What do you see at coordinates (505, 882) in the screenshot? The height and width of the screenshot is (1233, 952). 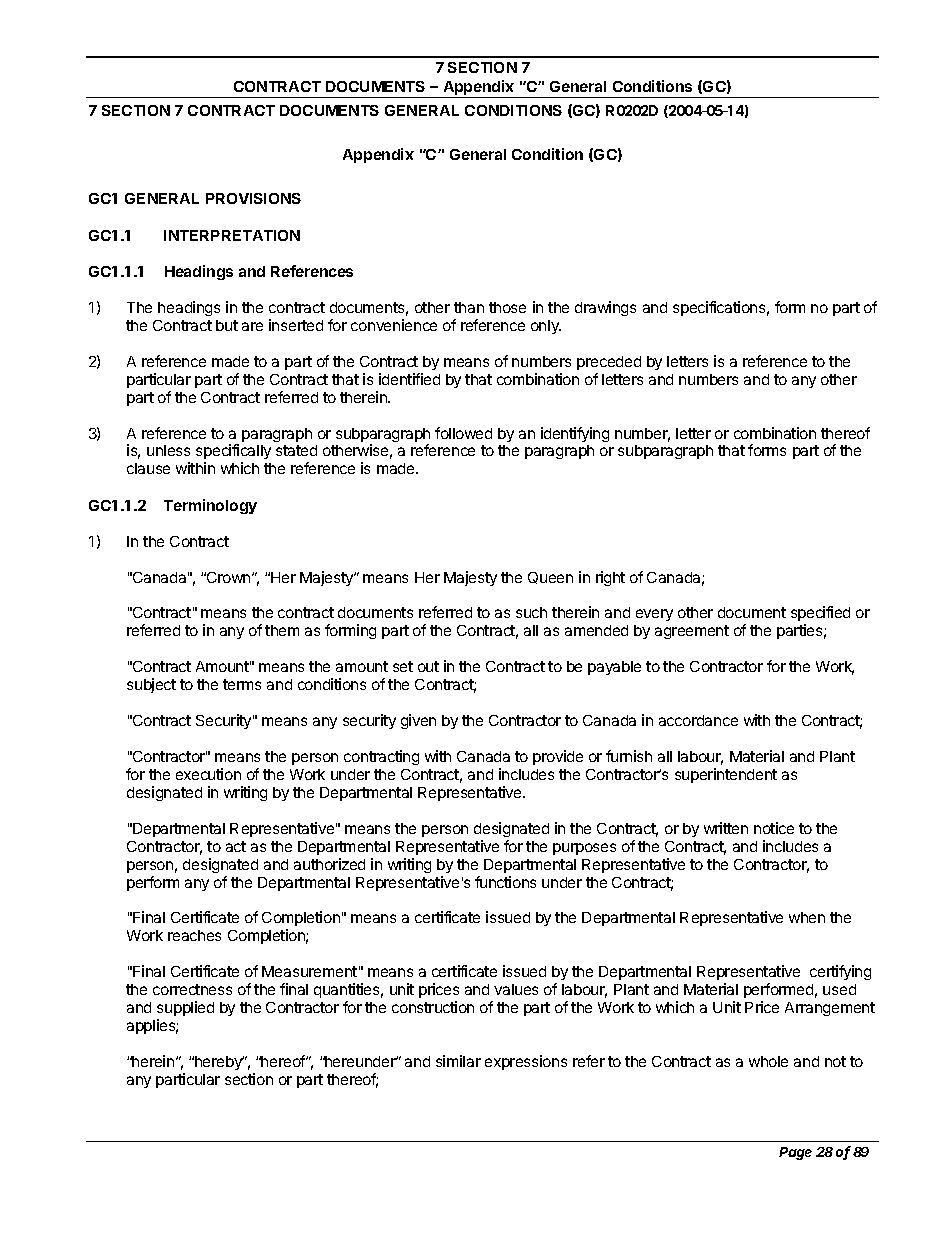 I see `functions` at bounding box center [505, 882].
